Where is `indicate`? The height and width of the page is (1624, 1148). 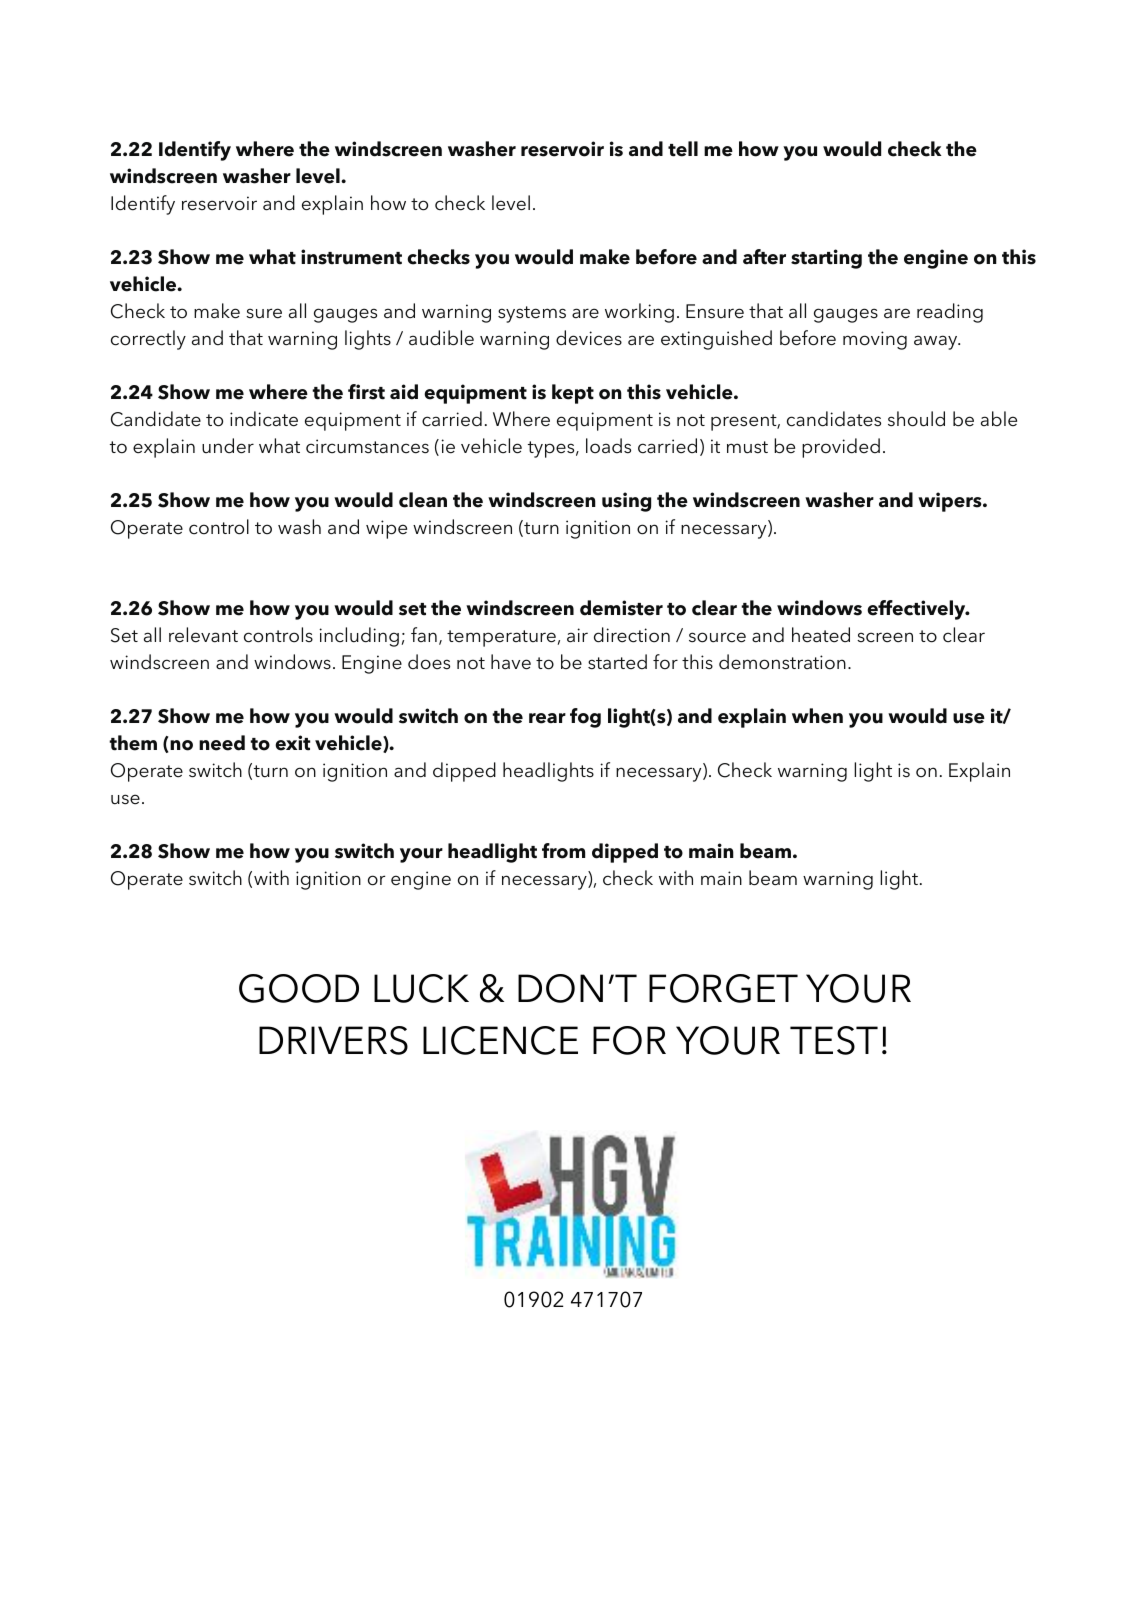 indicate is located at coordinates (264, 419).
